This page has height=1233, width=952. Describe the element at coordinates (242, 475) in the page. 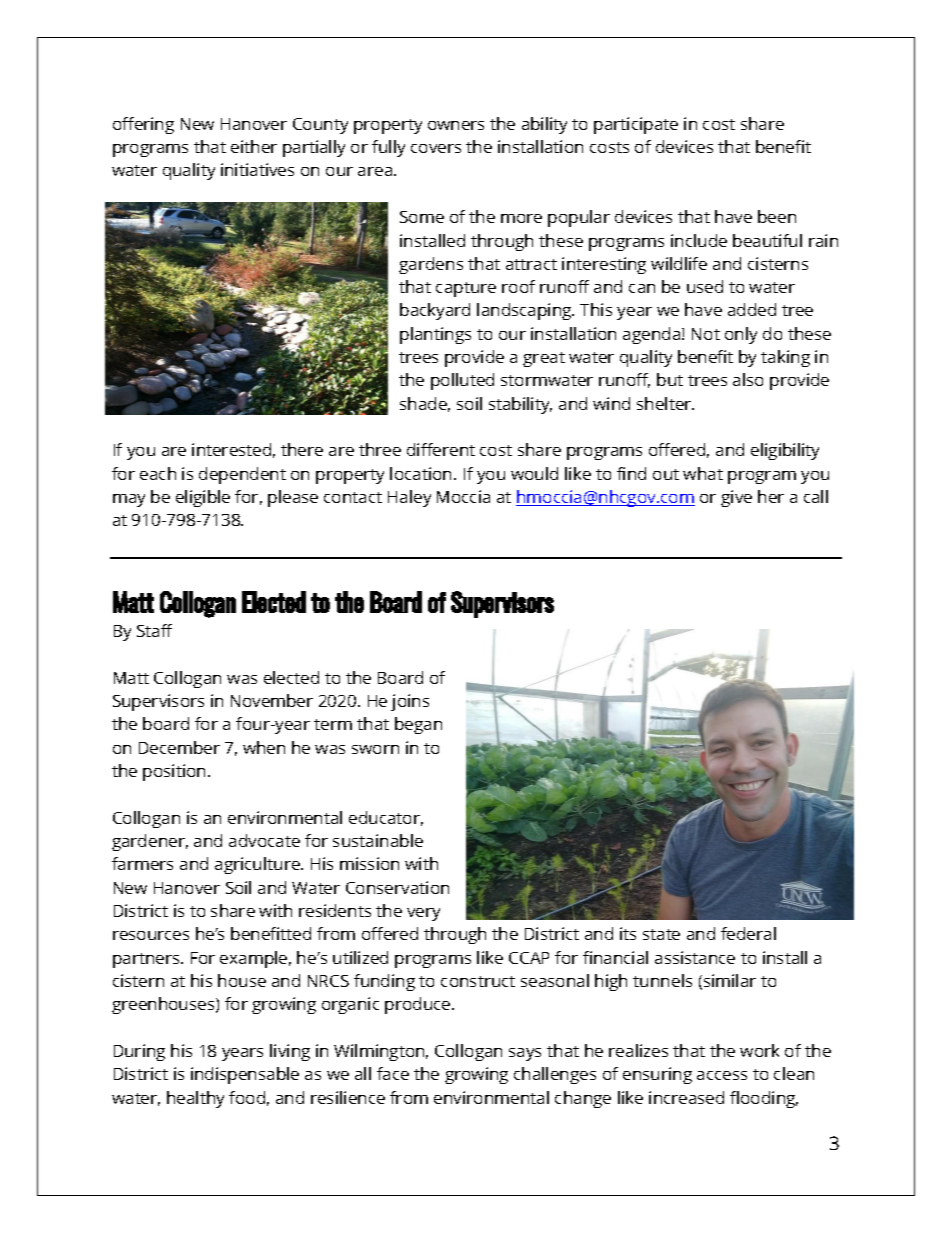

I see `dependent` at that location.
